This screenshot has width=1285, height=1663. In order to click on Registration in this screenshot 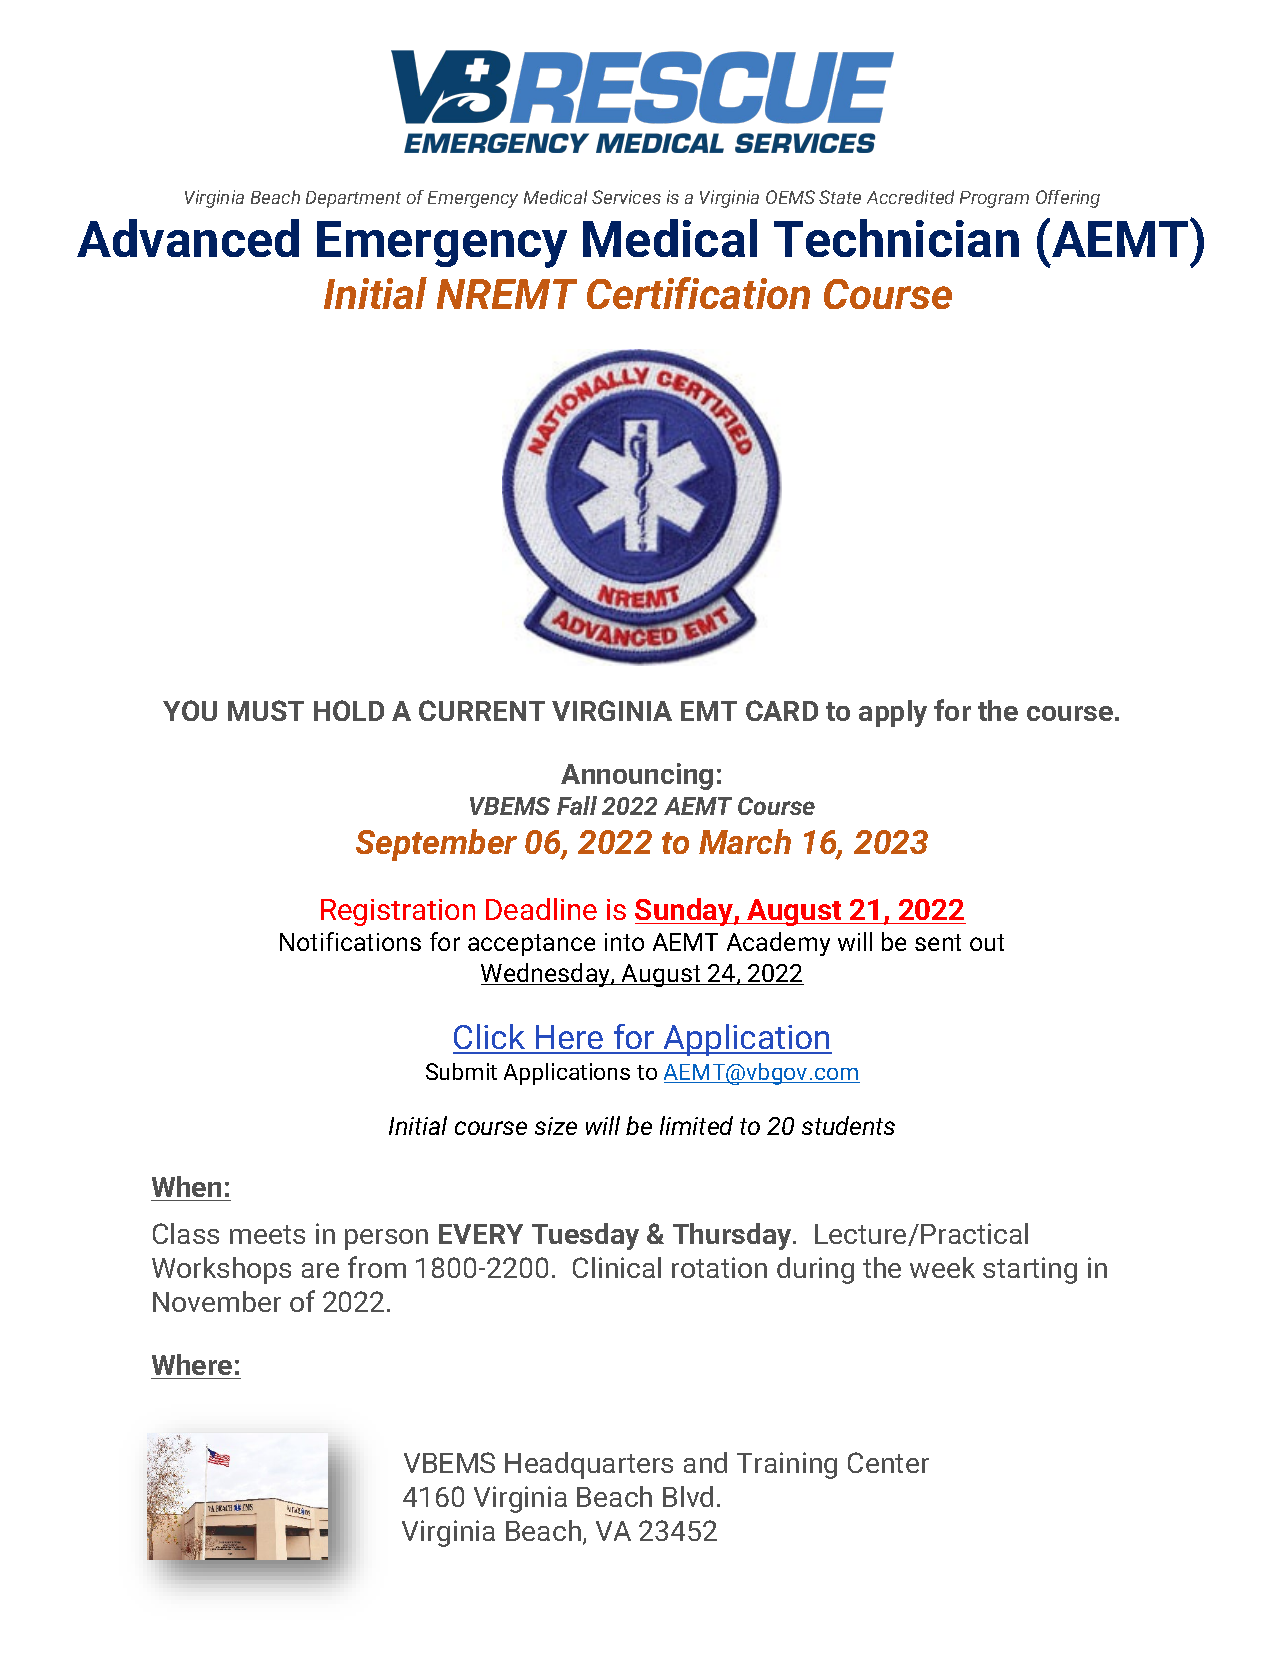, I will do `click(398, 912)`.
